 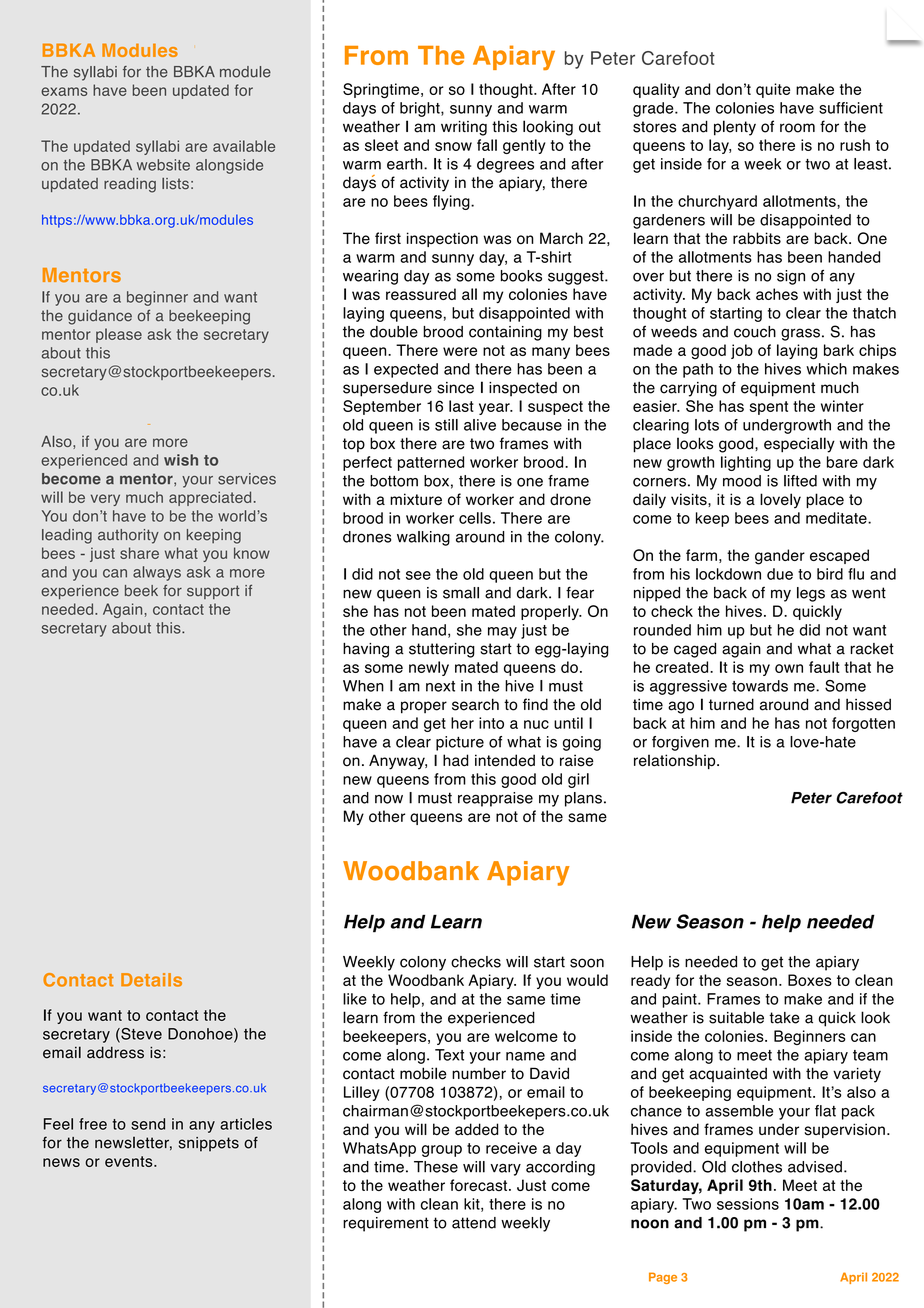 I want to click on last, so click(x=461, y=406).
